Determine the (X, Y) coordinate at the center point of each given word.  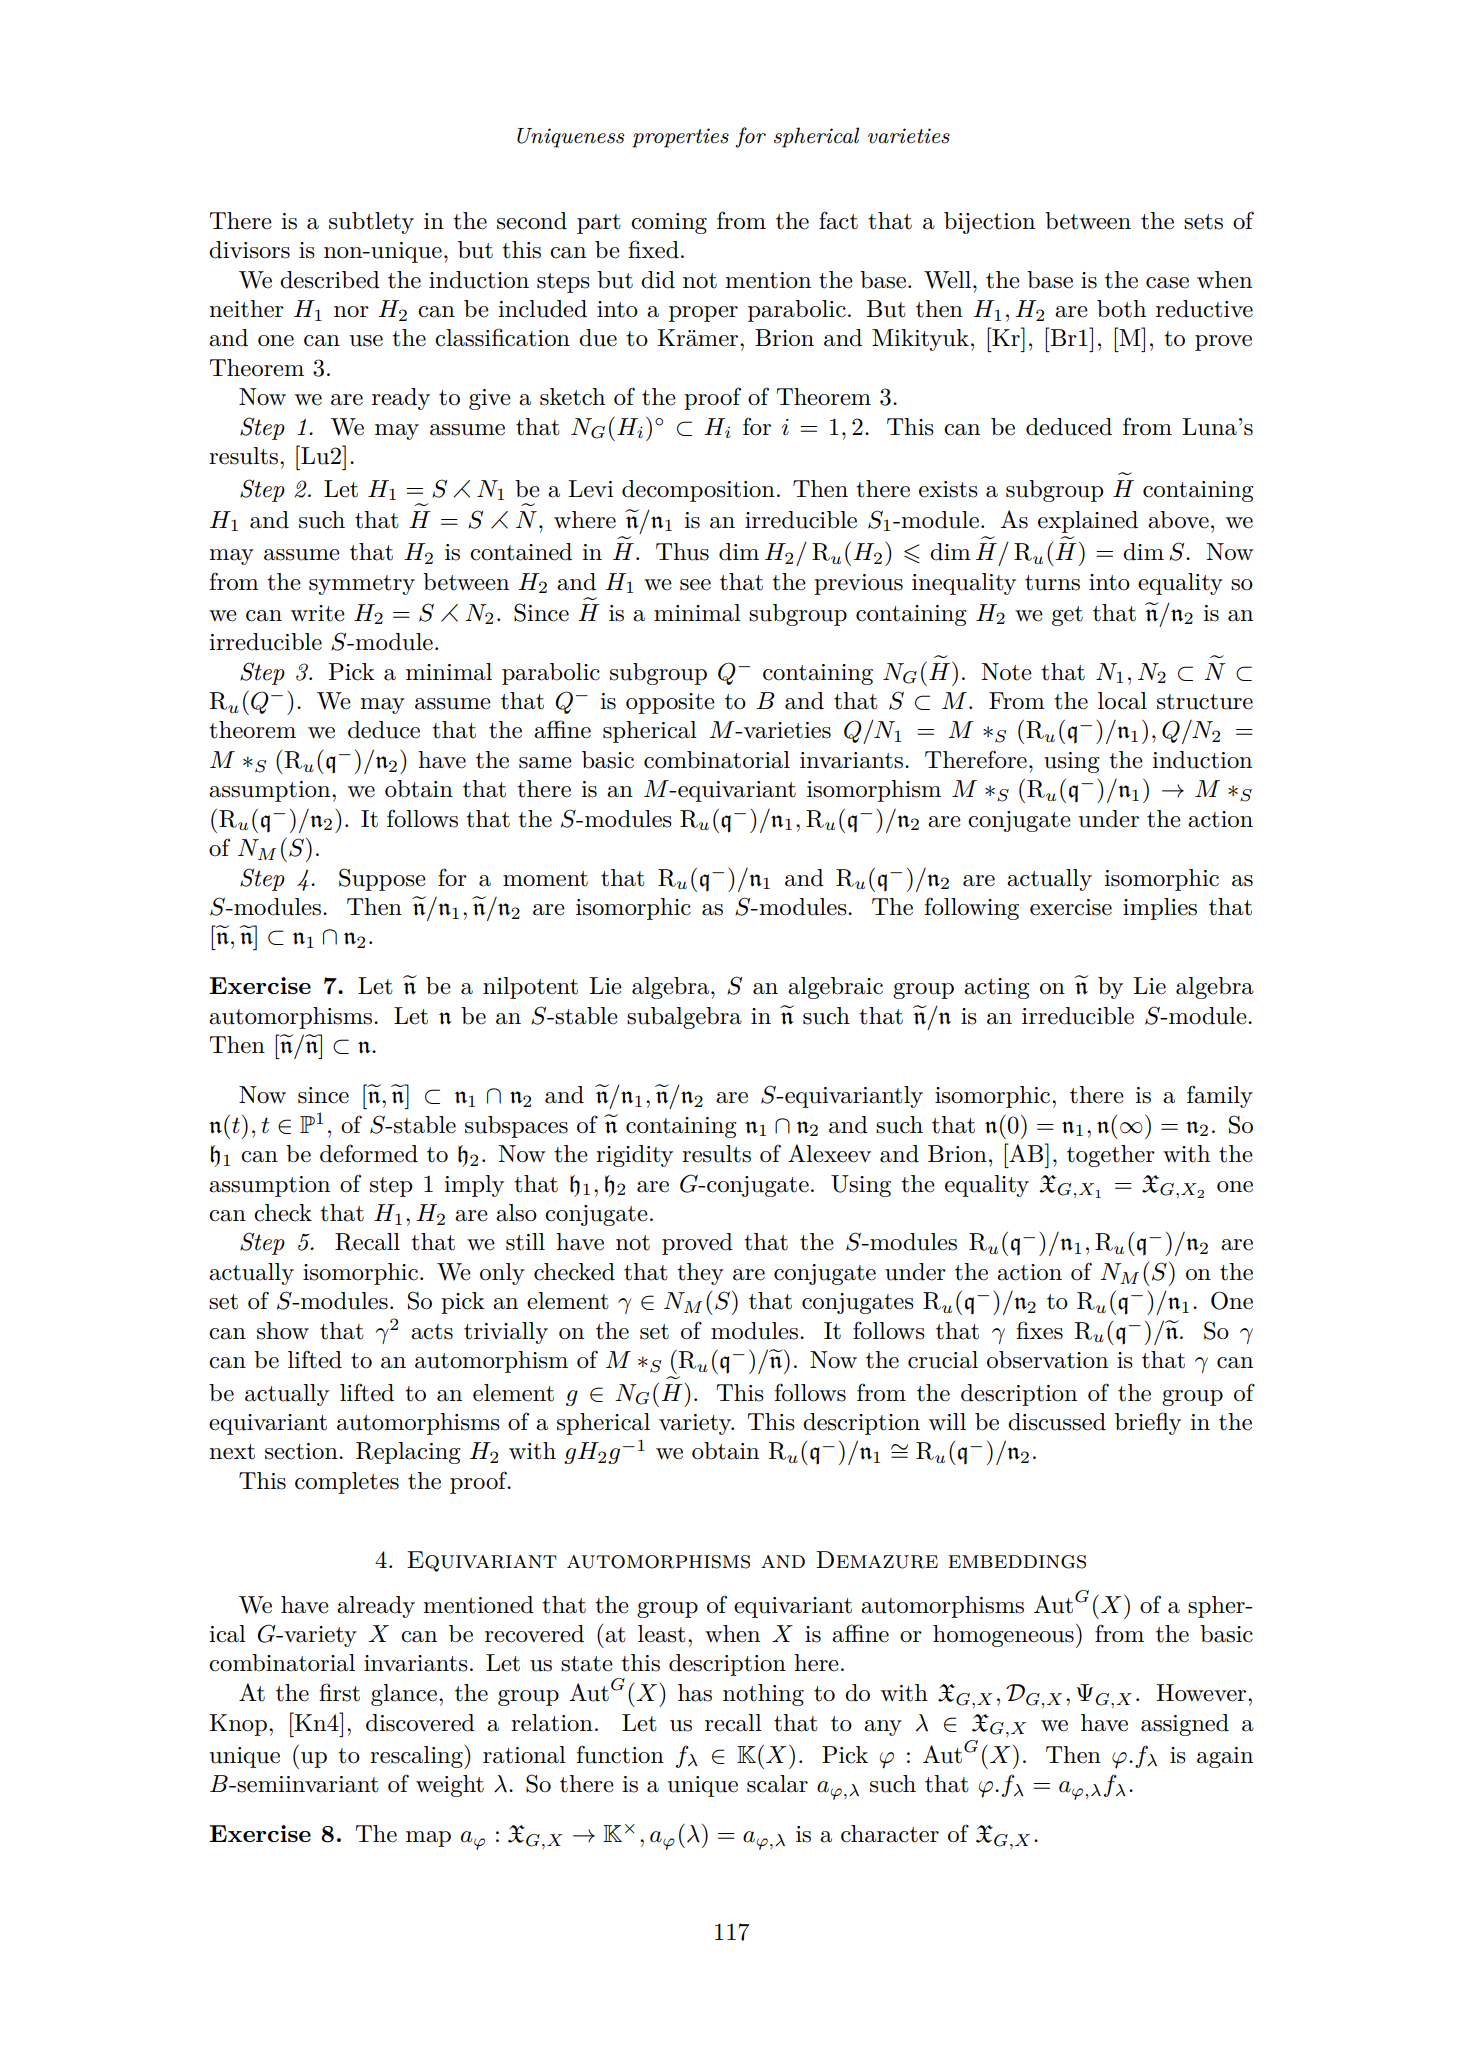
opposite (670, 703)
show (283, 1331)
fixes (1039, 1330)
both (1121, 309)
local (1122, 701)
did (658, 280)
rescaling (417, 1757)
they (700, 1274)
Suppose (382, 879)
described (330, 280)
